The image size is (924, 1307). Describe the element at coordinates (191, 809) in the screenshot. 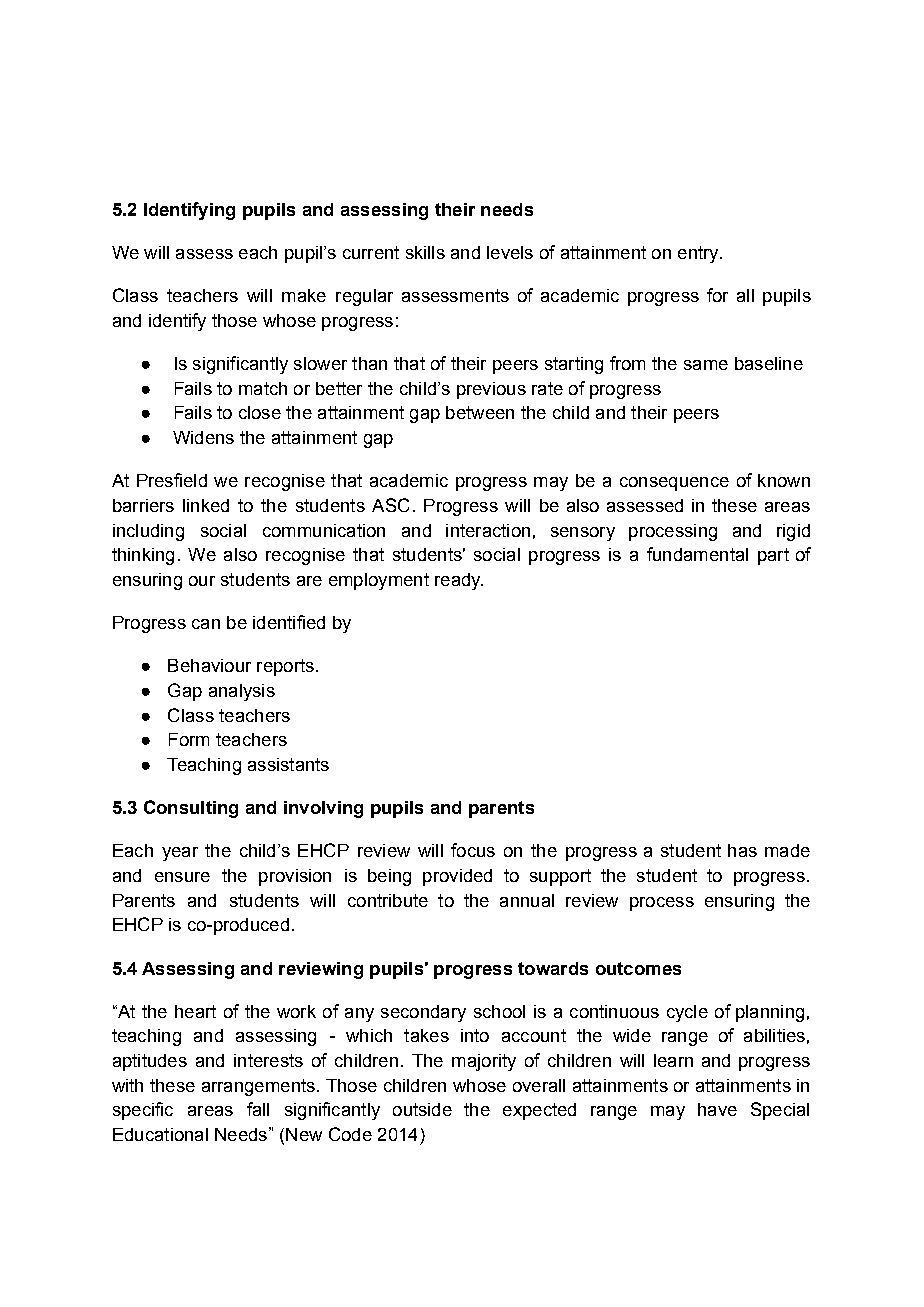

I see `Consulting` at that location.
